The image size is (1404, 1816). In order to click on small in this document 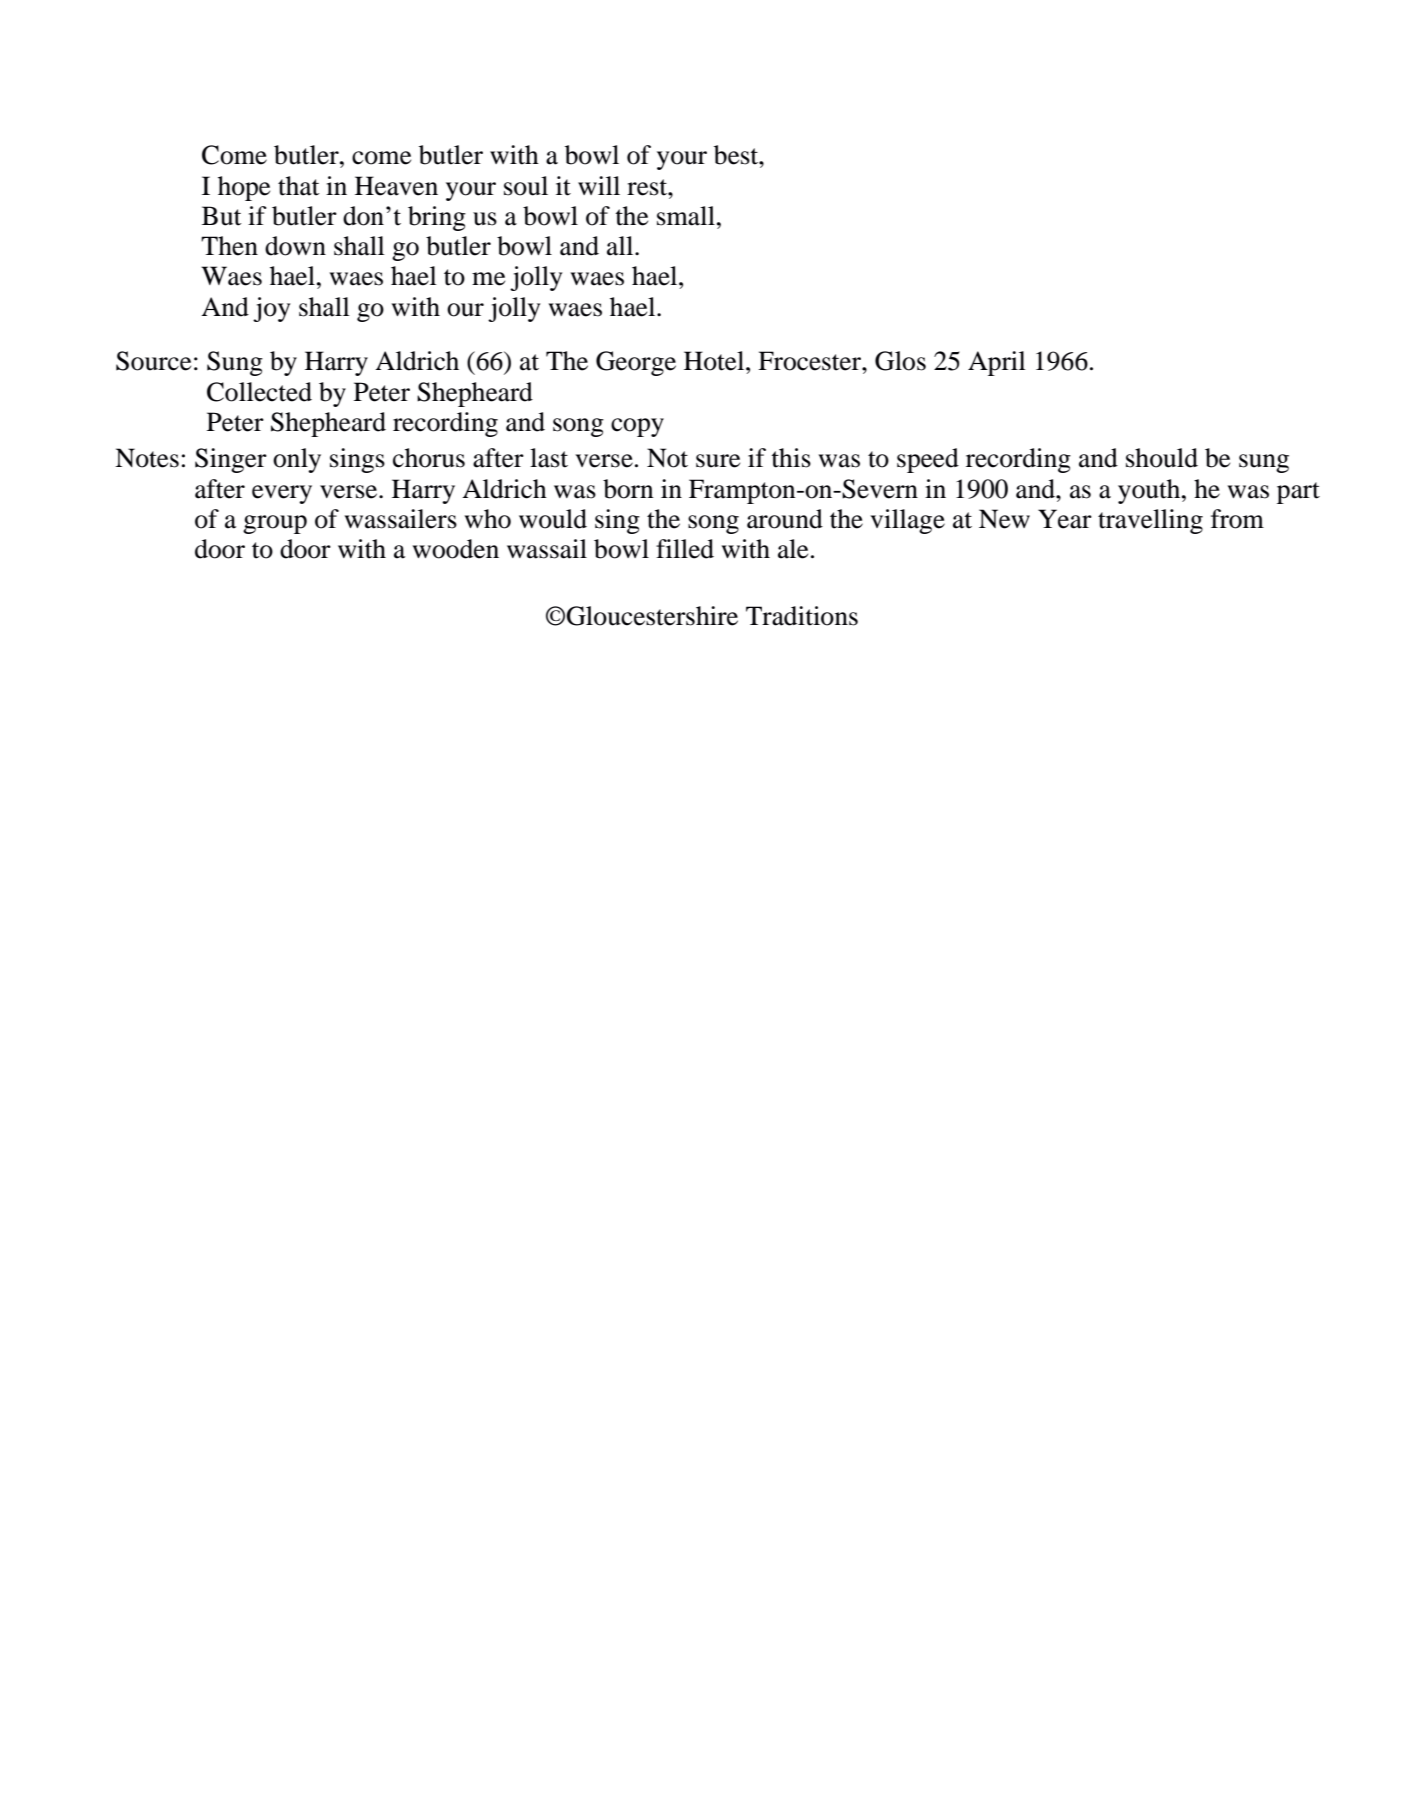, I will do `click(686, 216)`.
